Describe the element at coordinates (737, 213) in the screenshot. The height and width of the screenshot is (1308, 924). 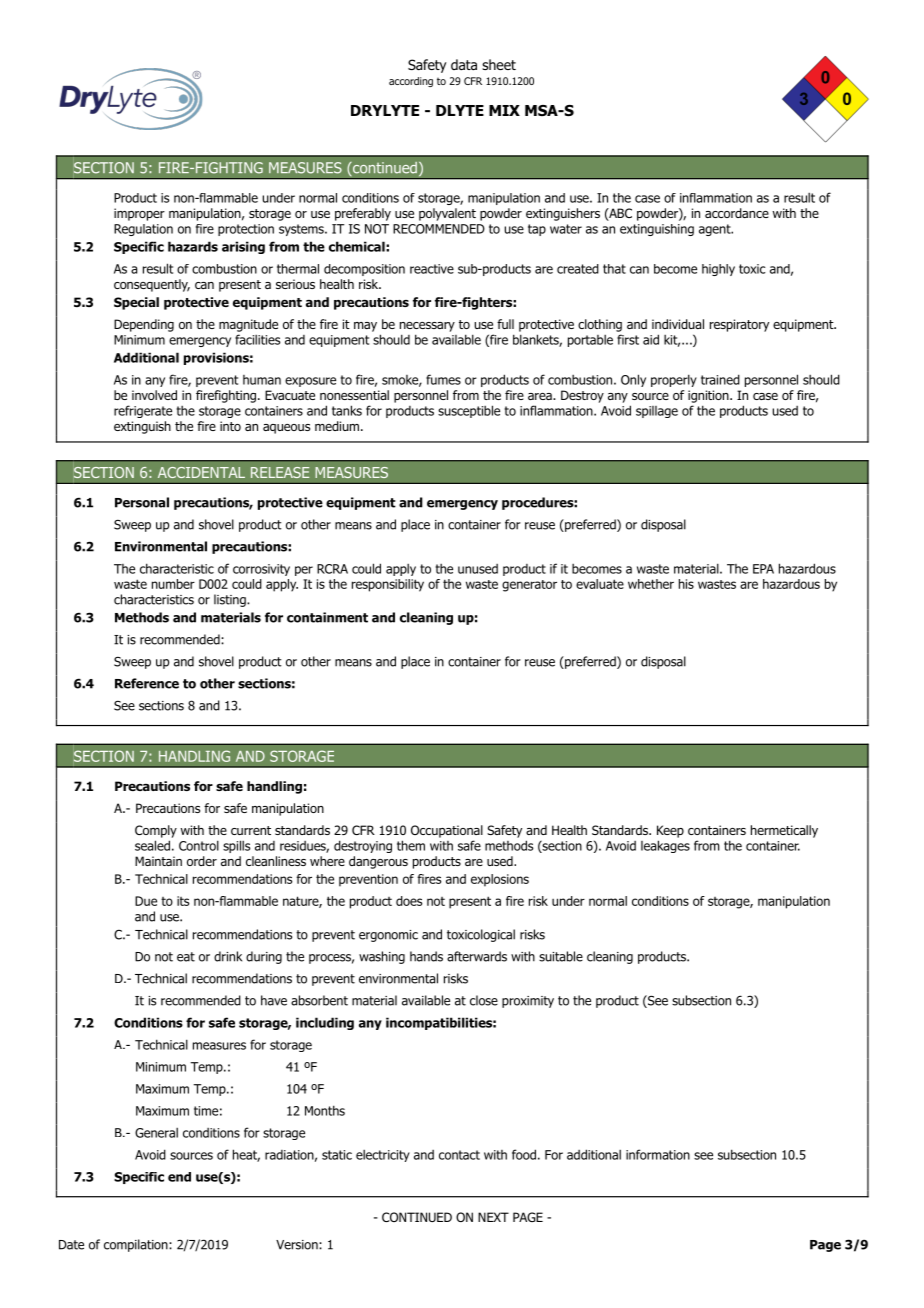
I see `accordance` at that location.
